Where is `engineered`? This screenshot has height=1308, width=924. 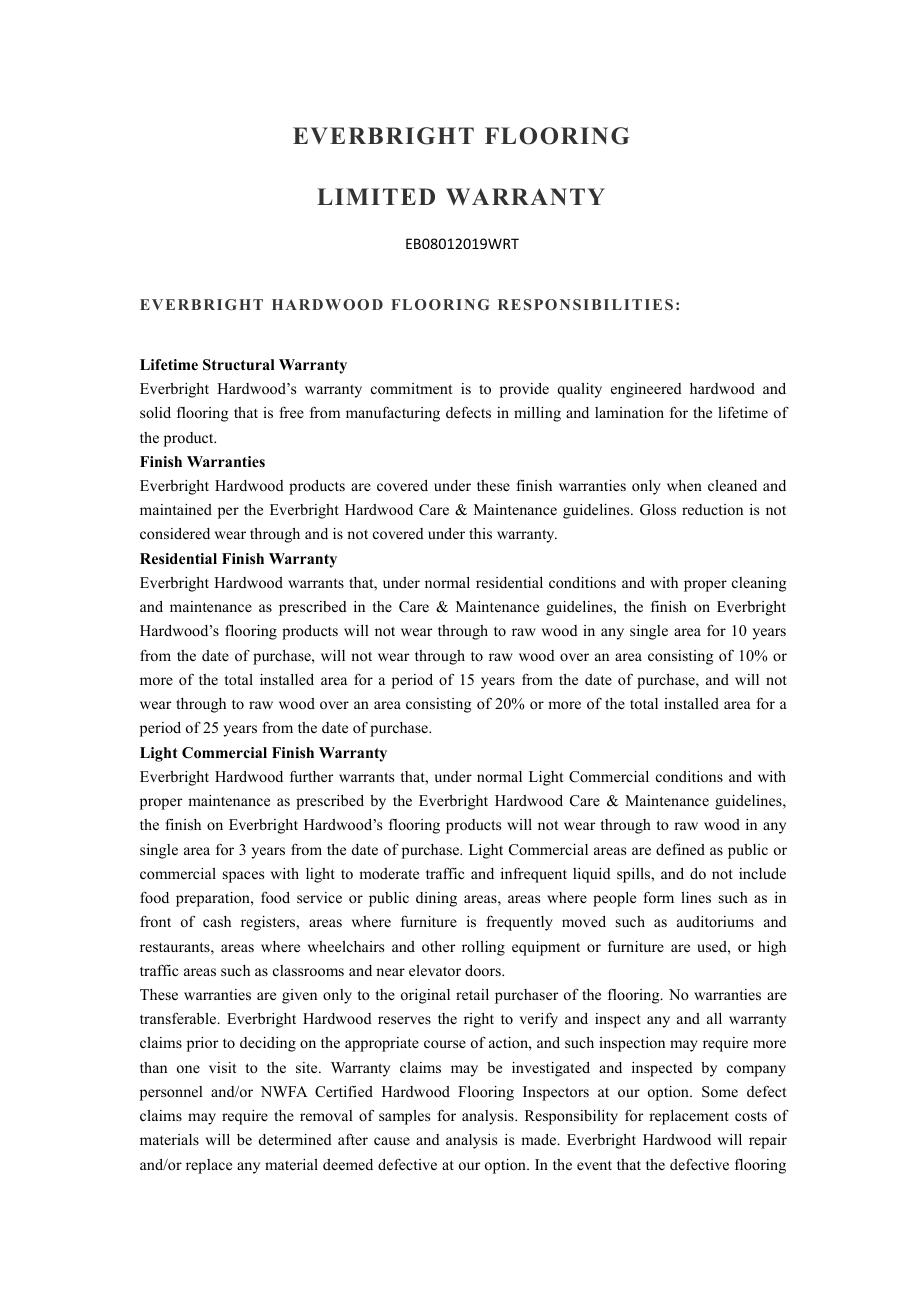 engineered is located at coordinates (646, 390).
